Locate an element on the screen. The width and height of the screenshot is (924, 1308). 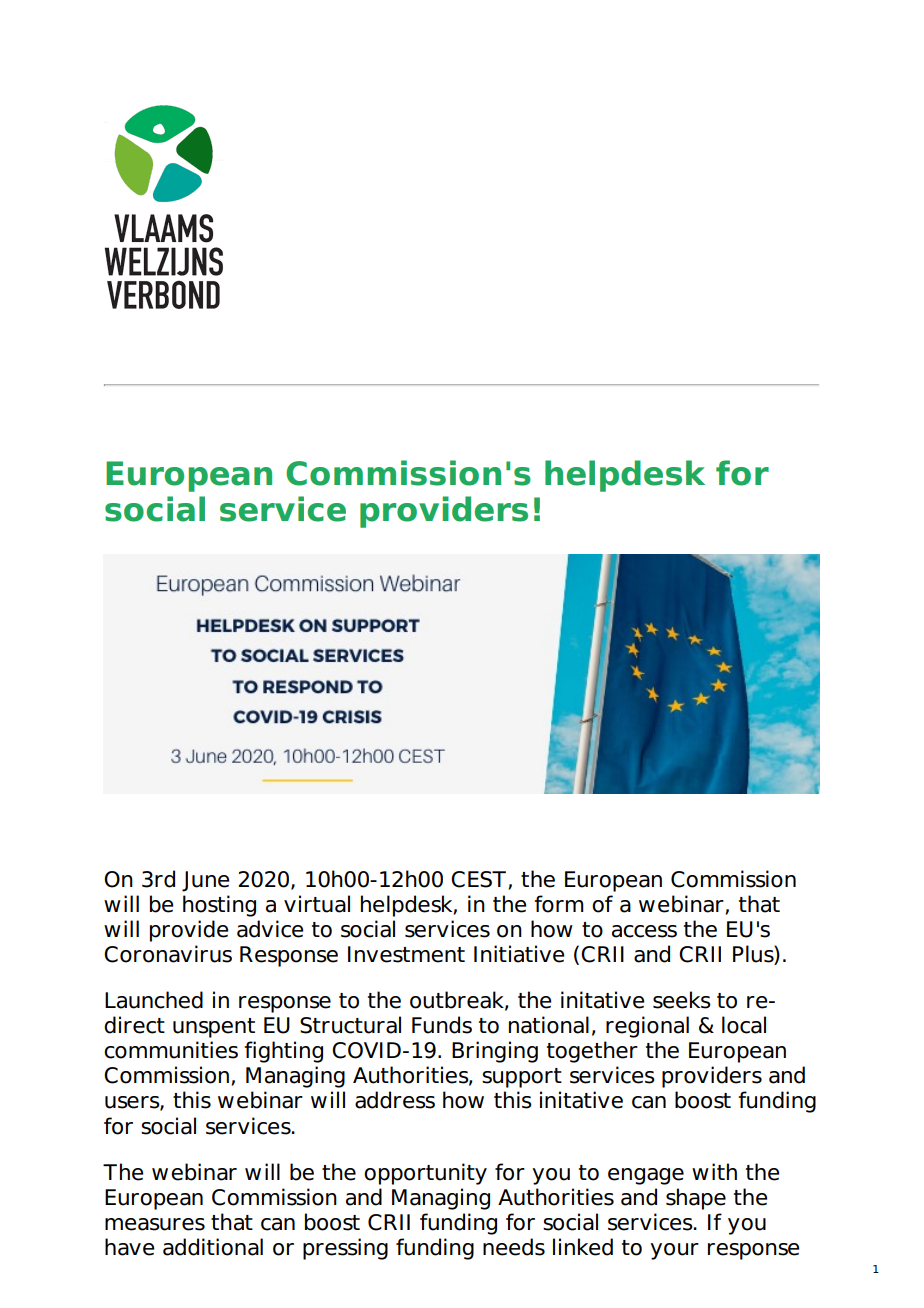
form is located at coordinates (559, 904).
